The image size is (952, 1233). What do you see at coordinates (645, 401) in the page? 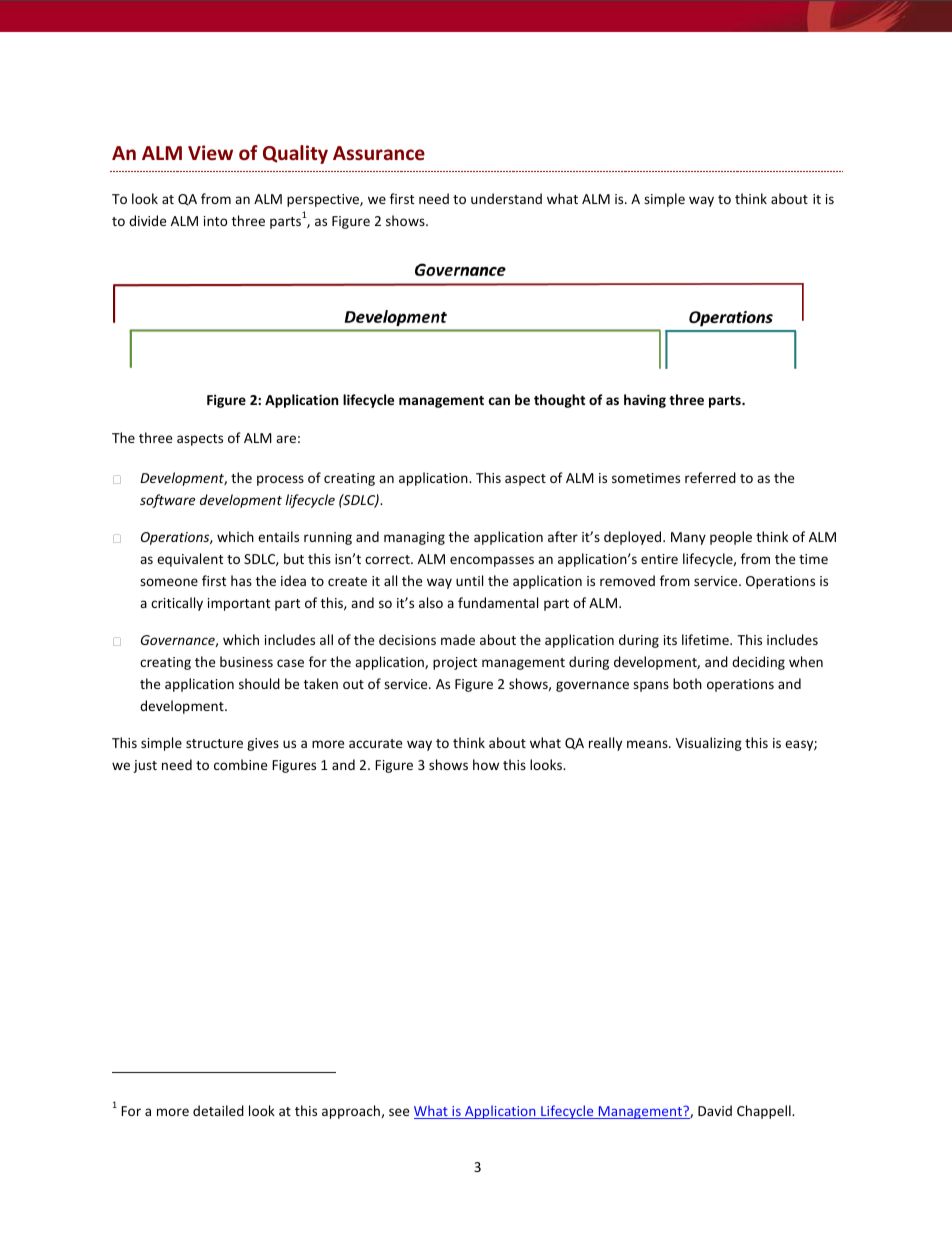
I see `having` at bounding box center [645, 401].
